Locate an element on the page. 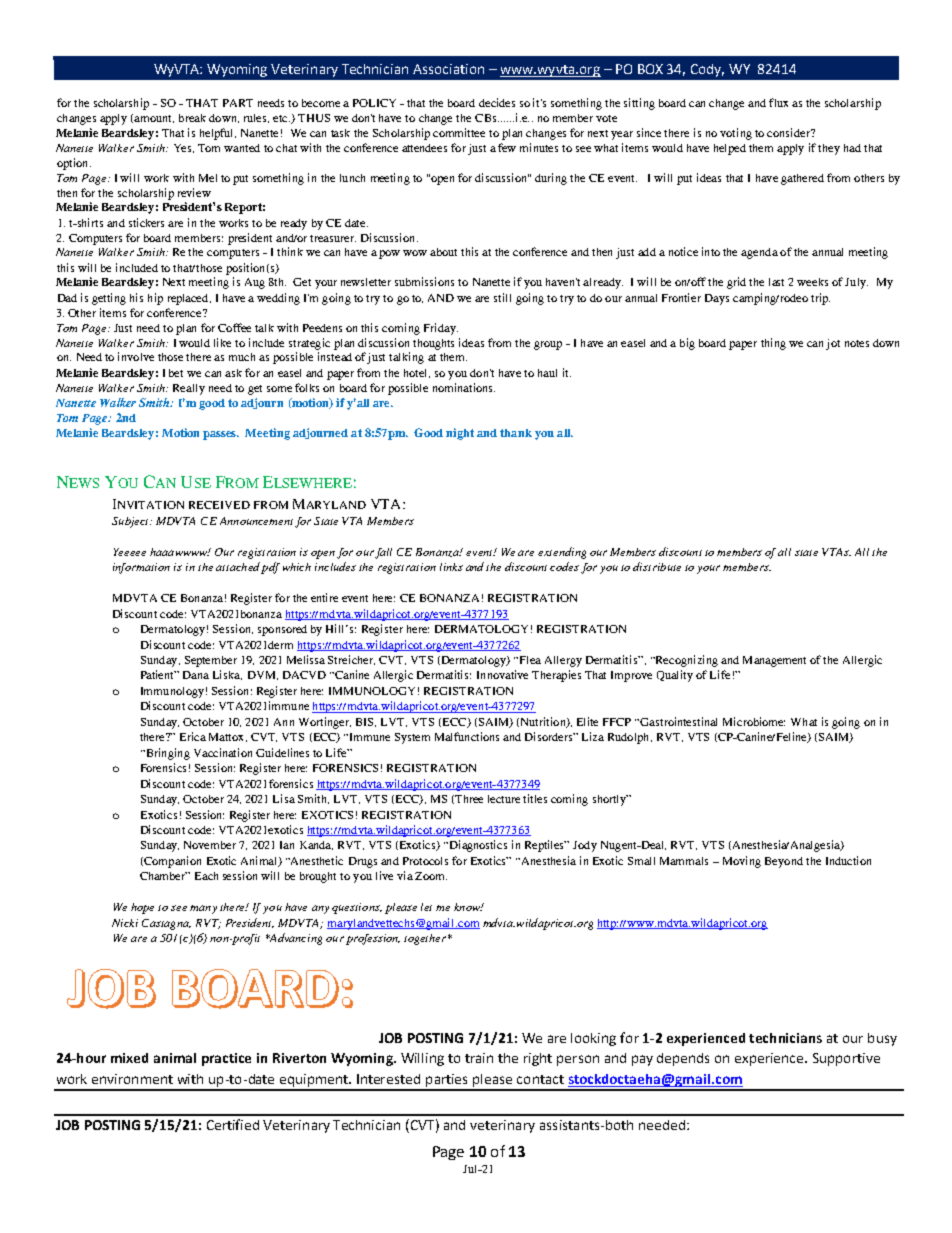 Image resolution: width=952 pixels, height=1233 pixels. environment is located at coordinates (132, 1079).
